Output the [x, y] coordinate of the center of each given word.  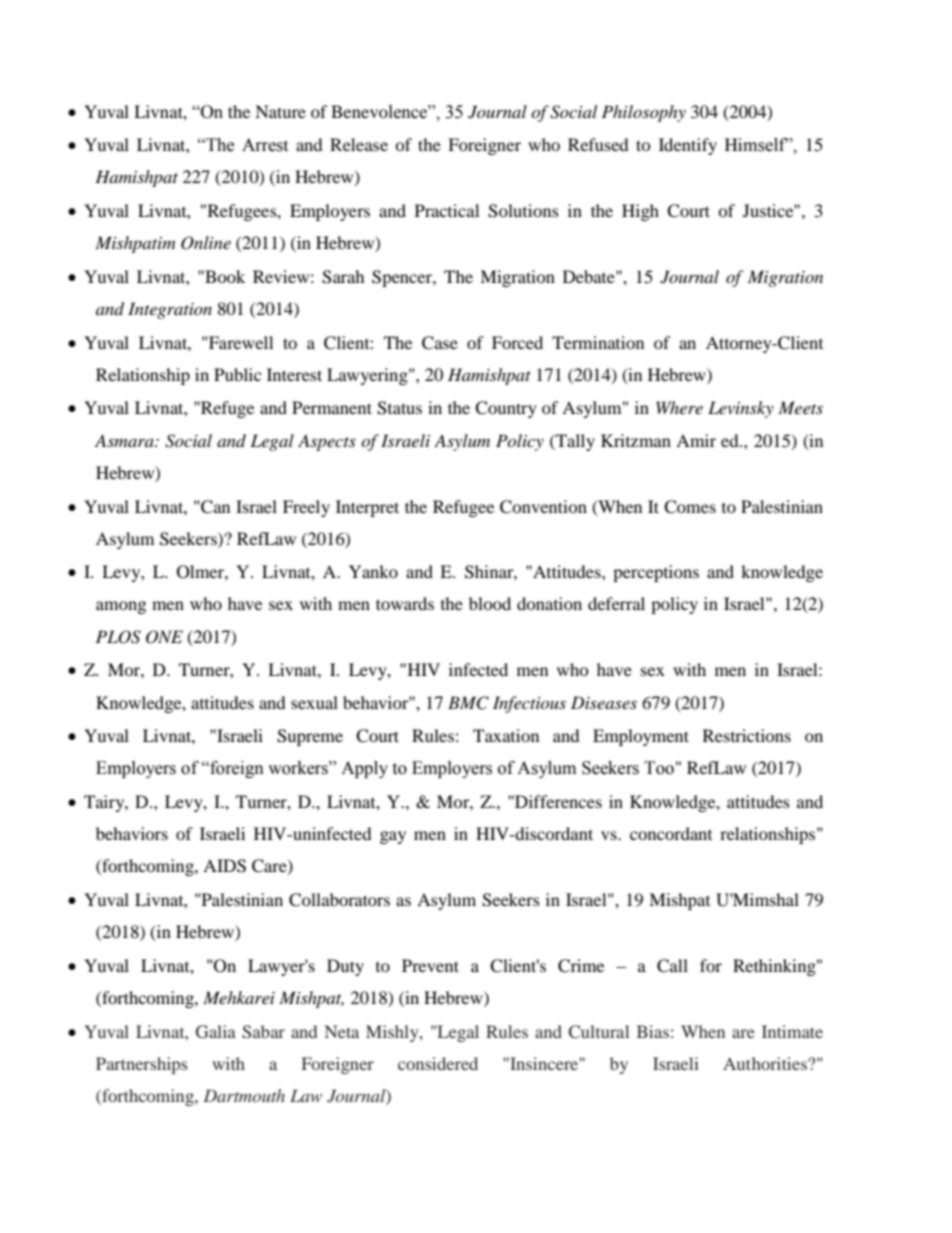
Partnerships [142, 1065]
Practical [447, 210]
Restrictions [747, 735]
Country [506, 409]
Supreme [310, 737]
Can [214, 507]
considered [438, 1063]
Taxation [506, 735]
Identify [688, 146]
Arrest [265, 145]
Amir [696, 440]
